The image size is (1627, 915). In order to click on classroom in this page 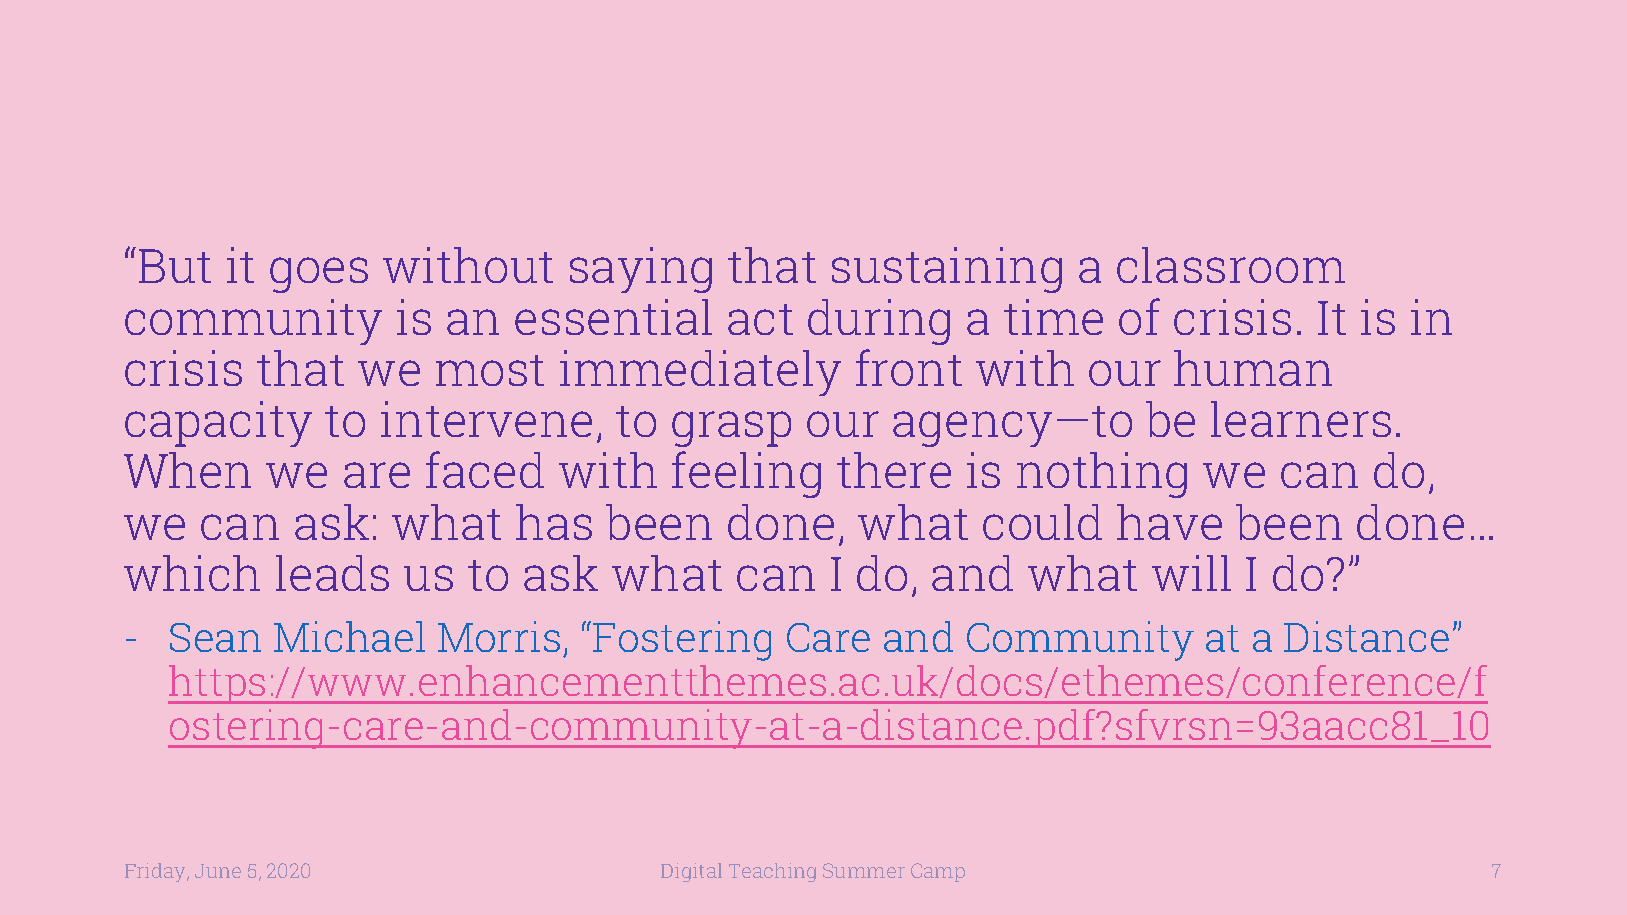, I will do `click(1231, 265)`.
